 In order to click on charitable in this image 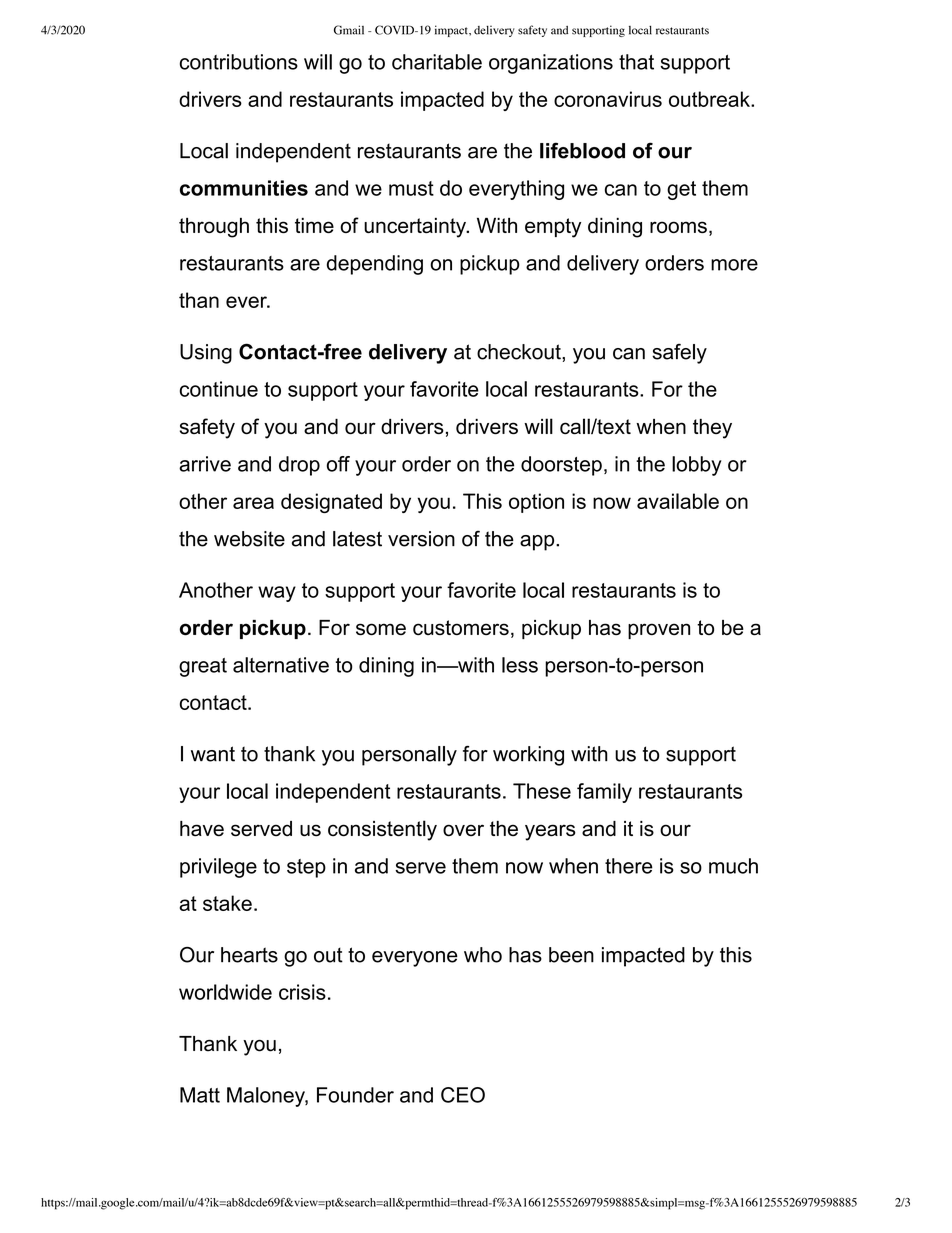, I will do `click(437, 62)`.
